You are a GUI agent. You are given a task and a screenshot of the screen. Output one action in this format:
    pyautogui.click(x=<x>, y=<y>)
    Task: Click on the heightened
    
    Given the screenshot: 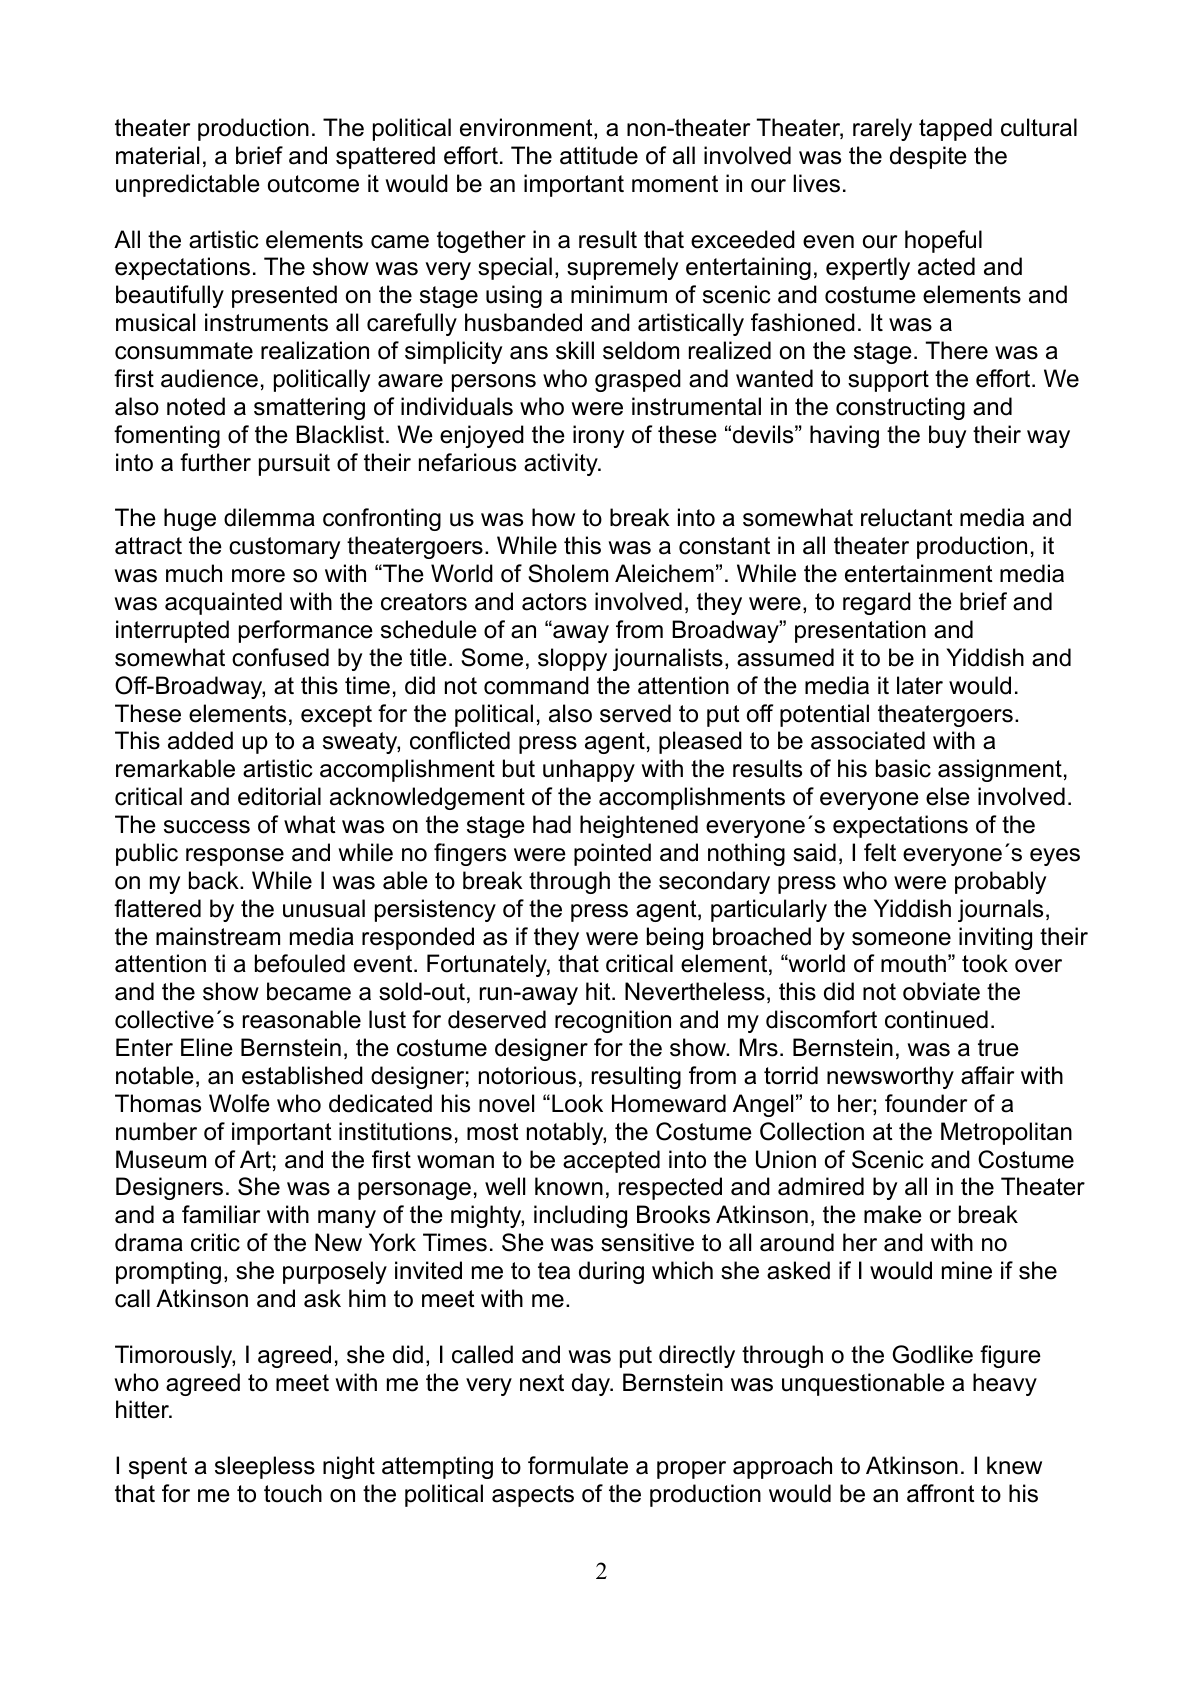 What is the action you would take?
    pyautogui.click(x=639, y=826)
